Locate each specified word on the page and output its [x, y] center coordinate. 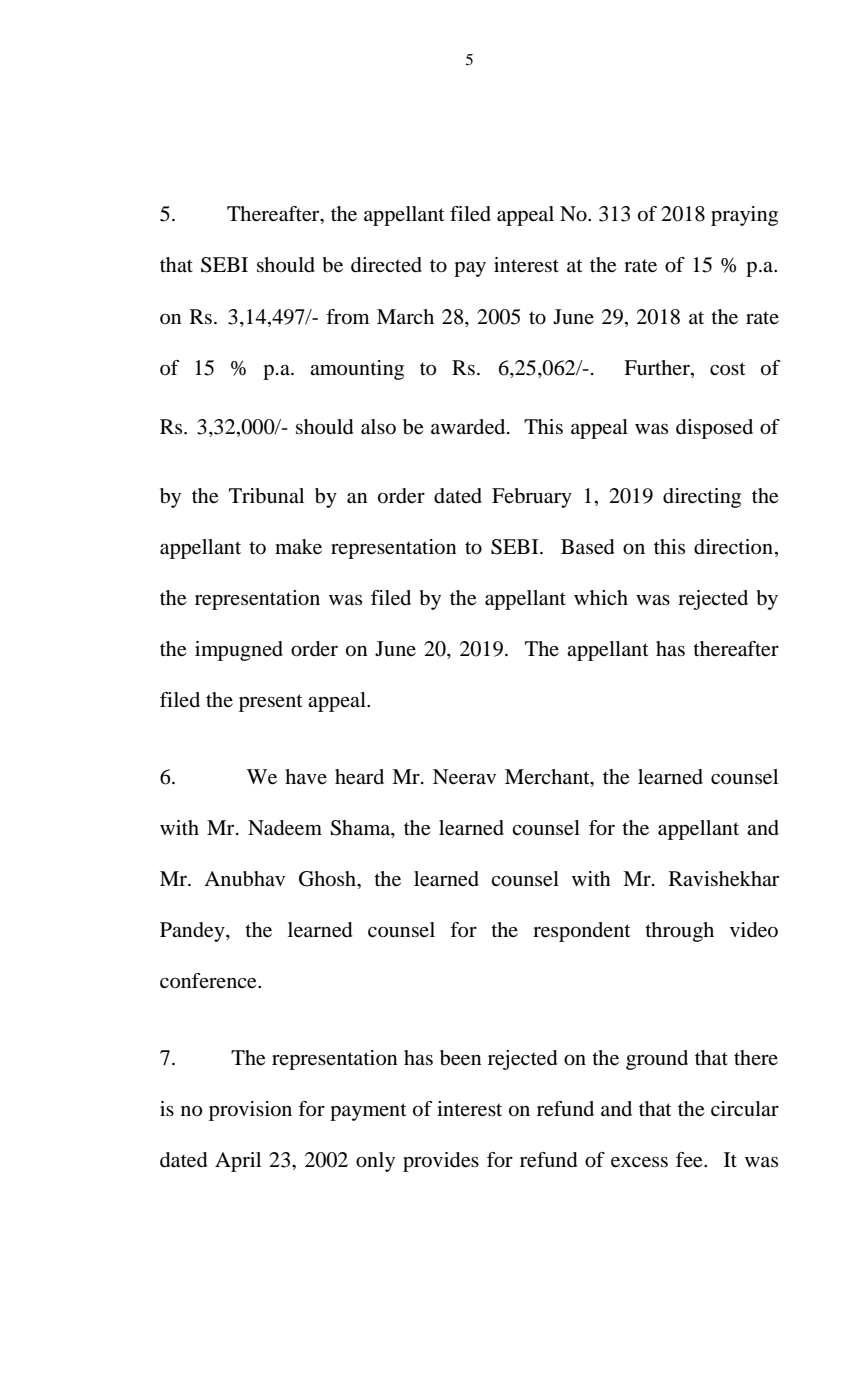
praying [744, 216]
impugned [239, 651]
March [405, 316]
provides [441, 1162]
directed [386, 265]
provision [250, 1111]
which [601, 597]
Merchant [548, 776]
